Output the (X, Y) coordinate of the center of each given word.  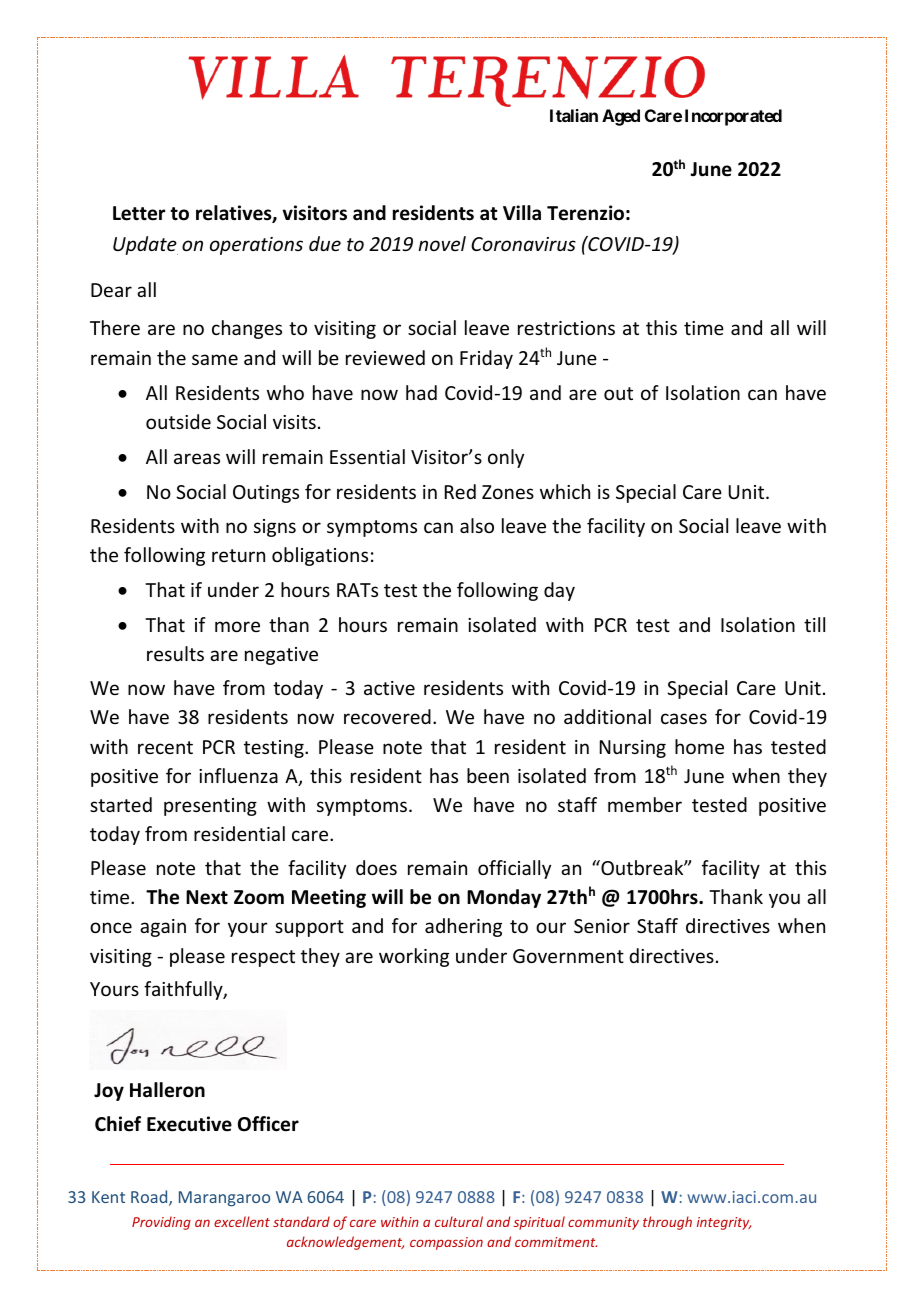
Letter (139, 213)
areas (197, 458)
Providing (161, 1223)
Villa (522, 213)
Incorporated (733, 117)
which (565, 491)
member (645, 804)
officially (514, 869)
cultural (459, 1221)
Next (207, 897)
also (477, 525)
